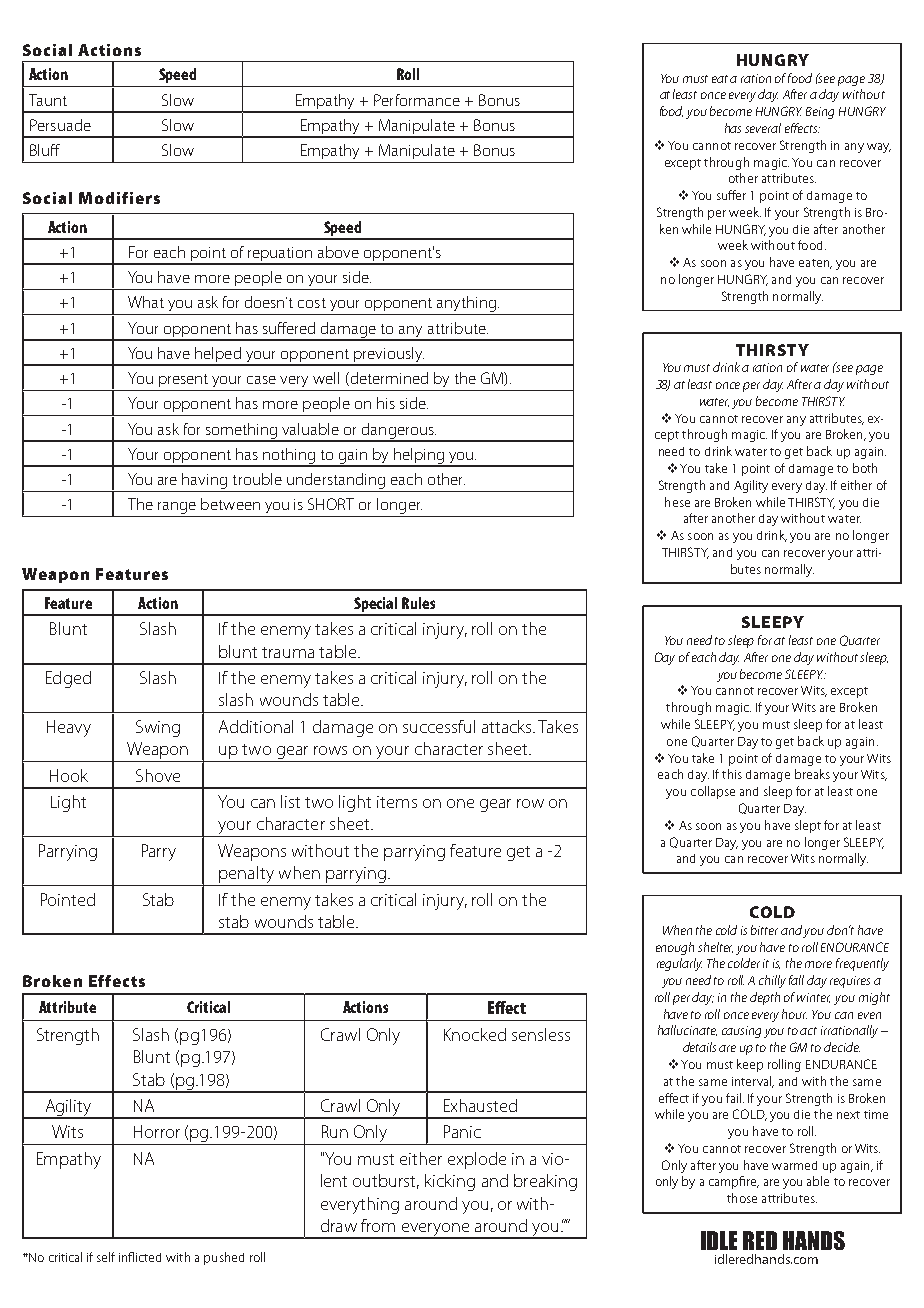 The image size is (924, 1308). I want to click on Persuade, so click(60, 125).
